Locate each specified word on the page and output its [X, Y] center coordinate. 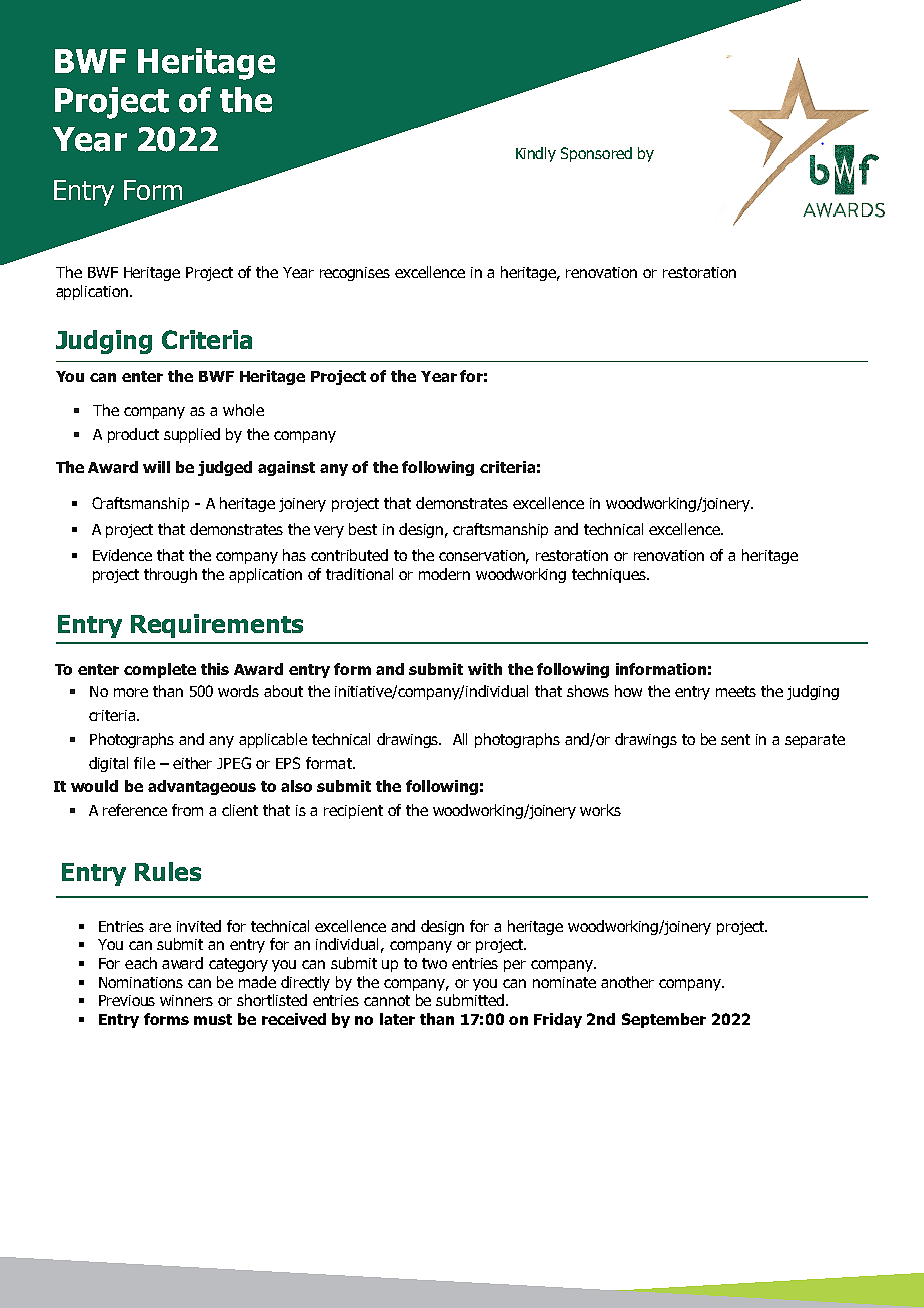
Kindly [536, 154]
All [460, 739]
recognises [355, 274]
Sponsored [596, 154]
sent [735, 739]
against [286, 468]
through [170, 575]
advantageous [202, 787]
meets [736, 691]
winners [186, 1000]
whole [243, 410]
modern [444, 574]
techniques [610, 575]
